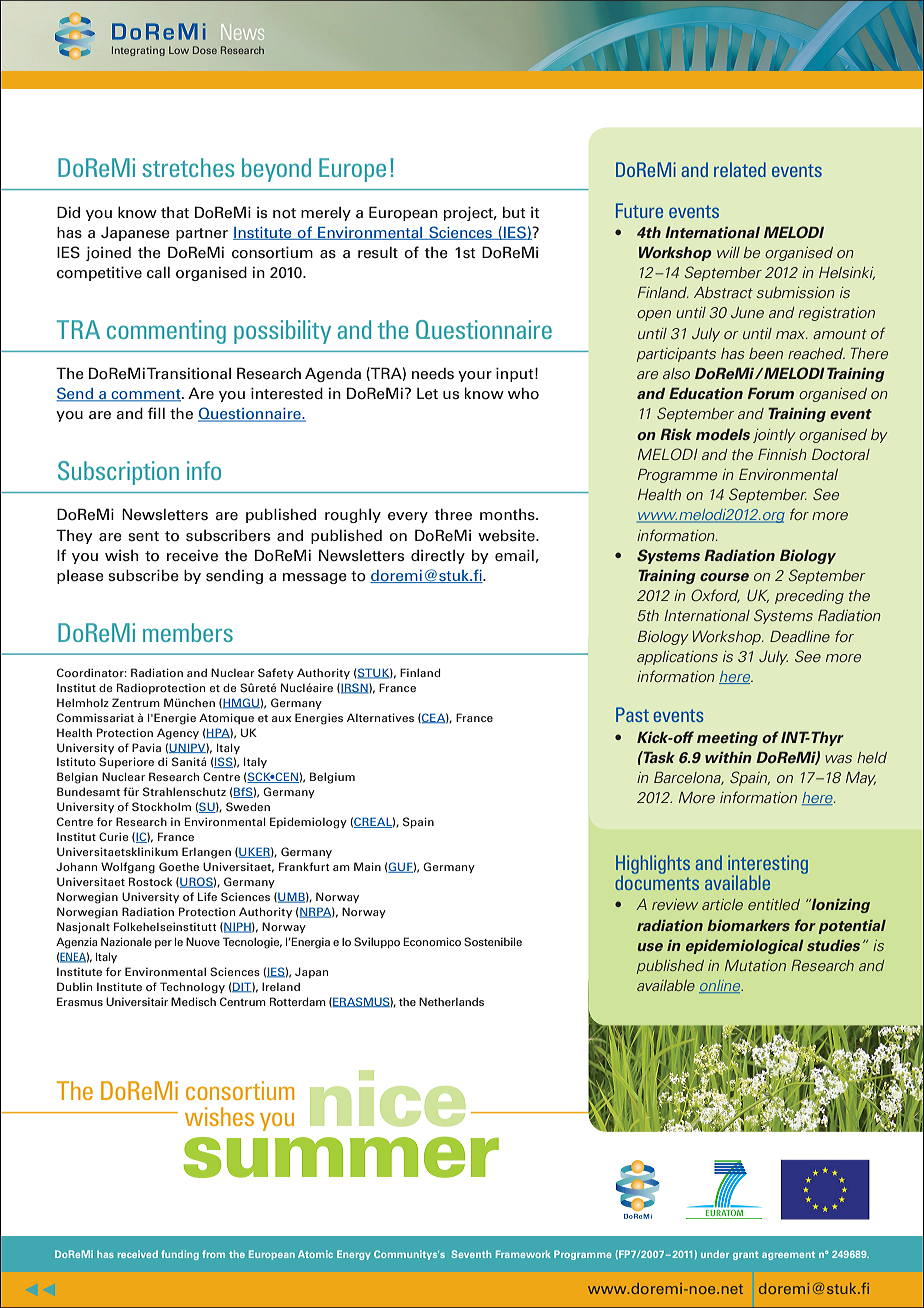 This image has width=924, height=1308. What do you see at coordinates (453, 515) in the image?
I see `three` at bounding box center [453, 515].
